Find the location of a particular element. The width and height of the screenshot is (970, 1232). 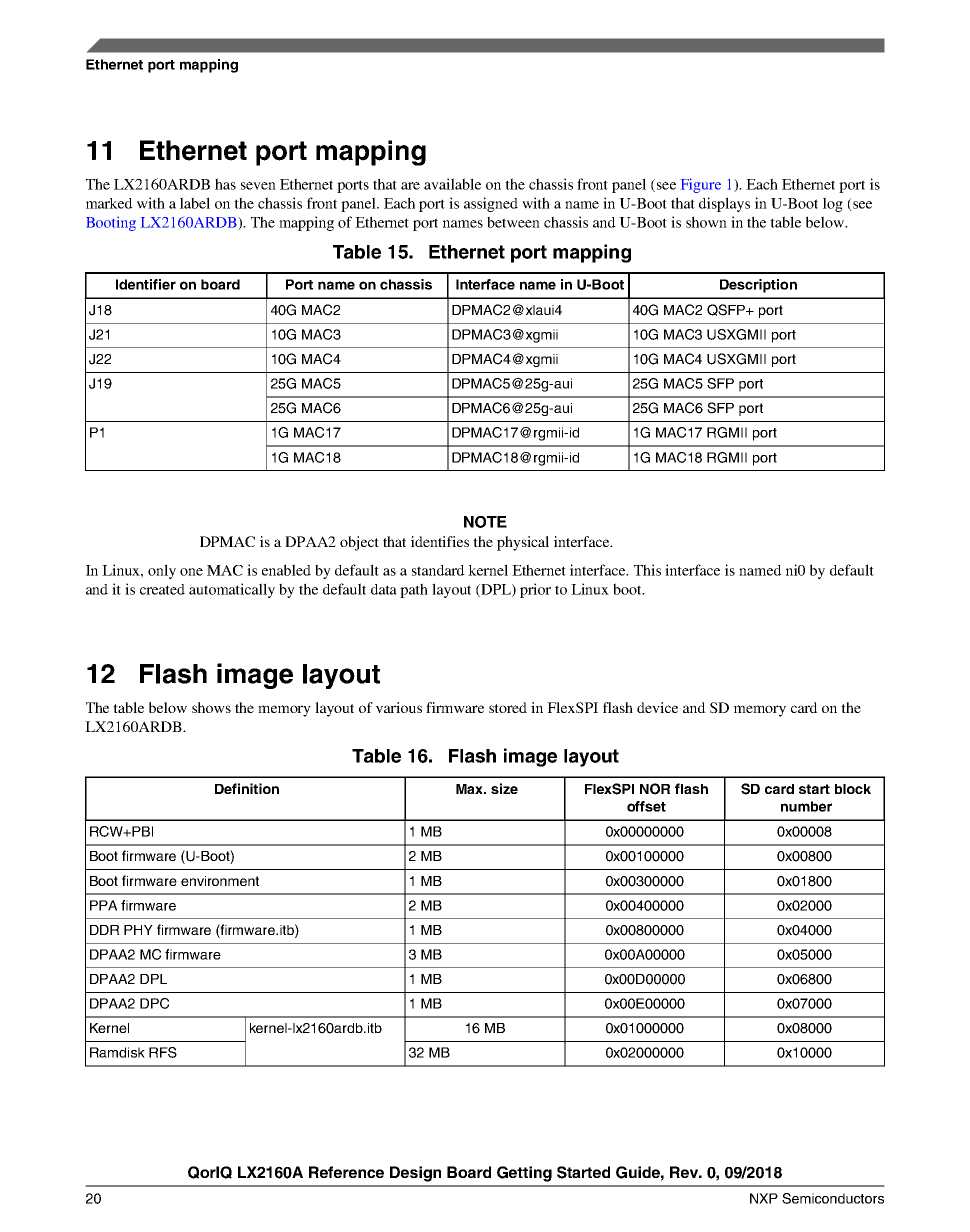

This is located at coordinates (647, 570).
